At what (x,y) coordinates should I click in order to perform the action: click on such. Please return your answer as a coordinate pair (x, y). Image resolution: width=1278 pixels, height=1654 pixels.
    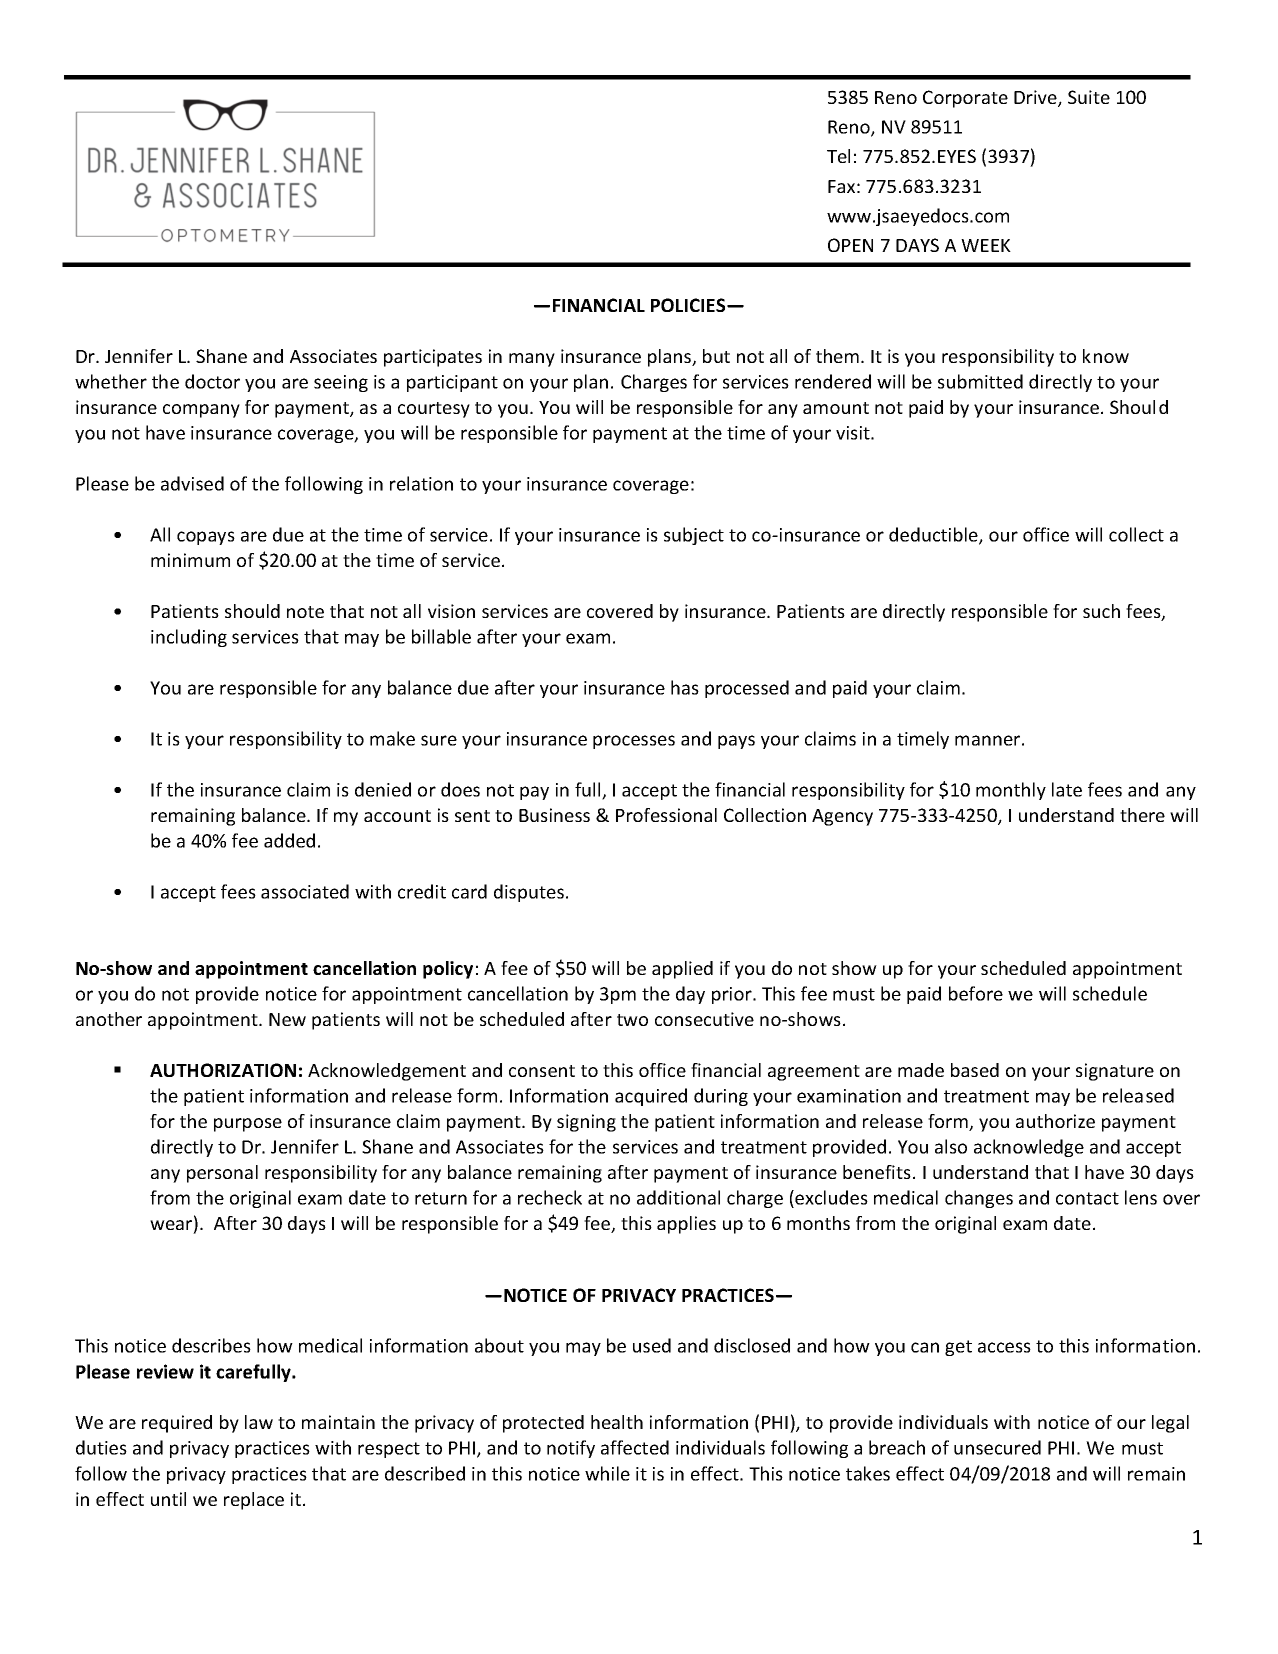
    Looking at the image, I should click on (1101, 611).
